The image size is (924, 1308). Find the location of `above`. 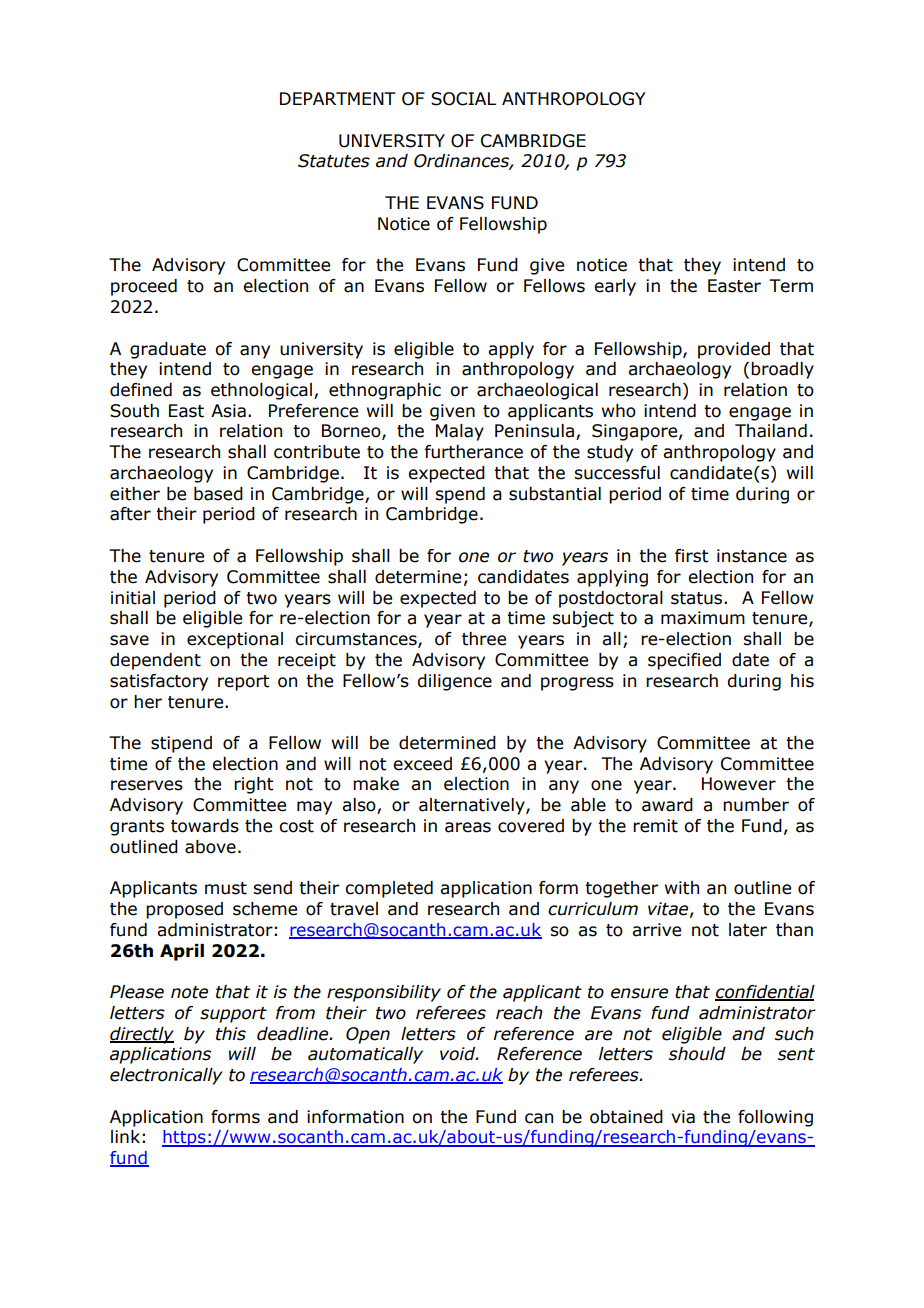

above is located at coordinates (210, 847).
